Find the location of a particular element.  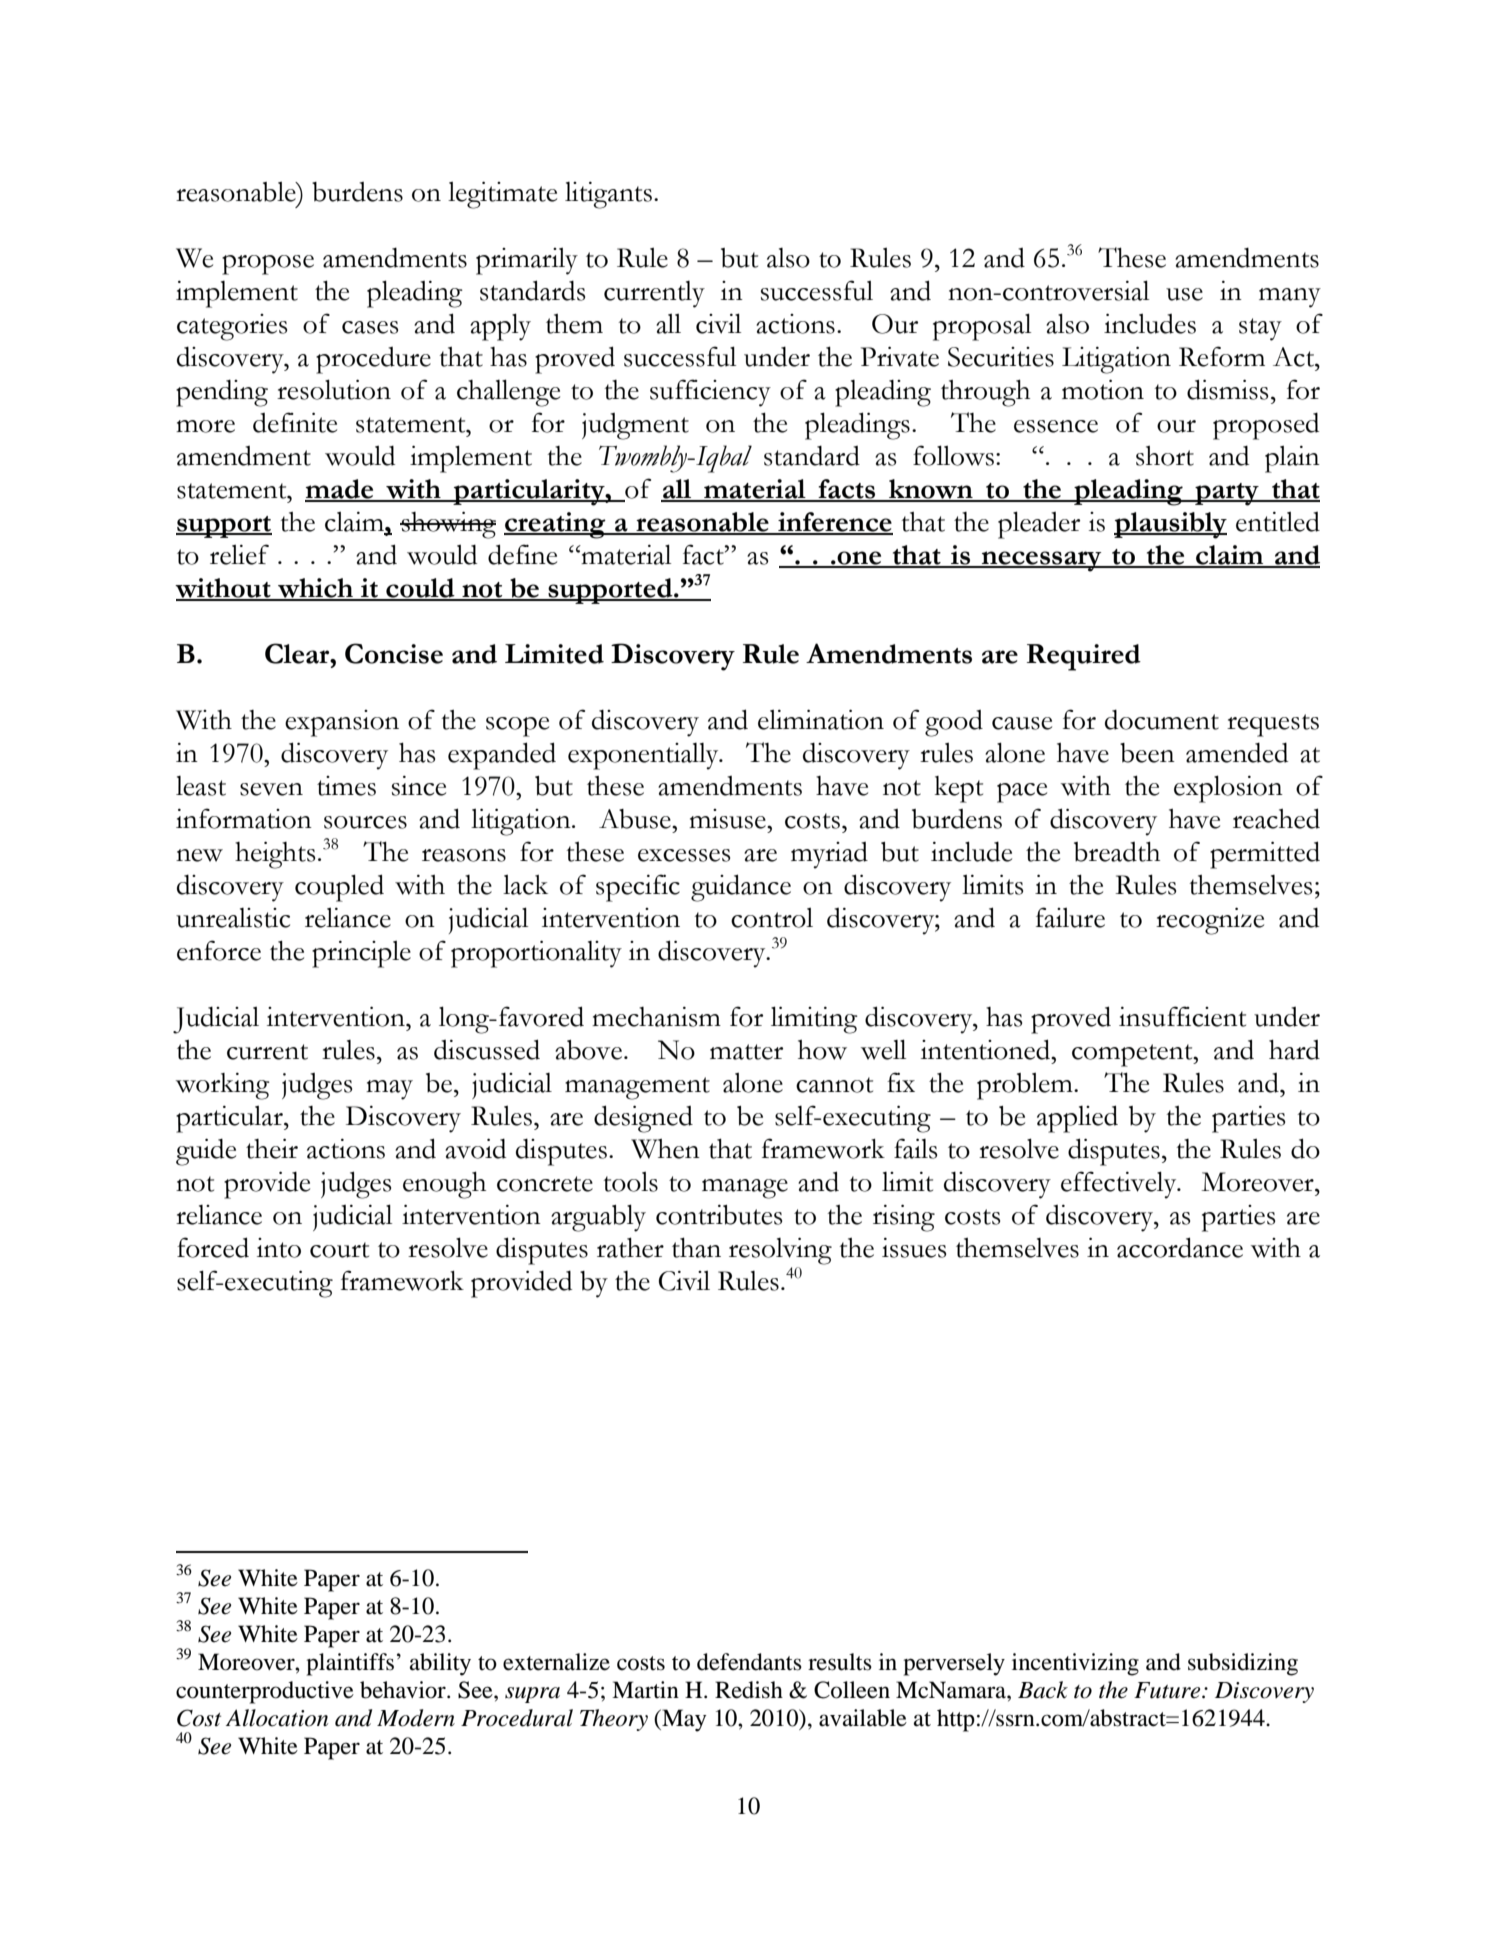

recognize is located at coordinates (1210, 921).
